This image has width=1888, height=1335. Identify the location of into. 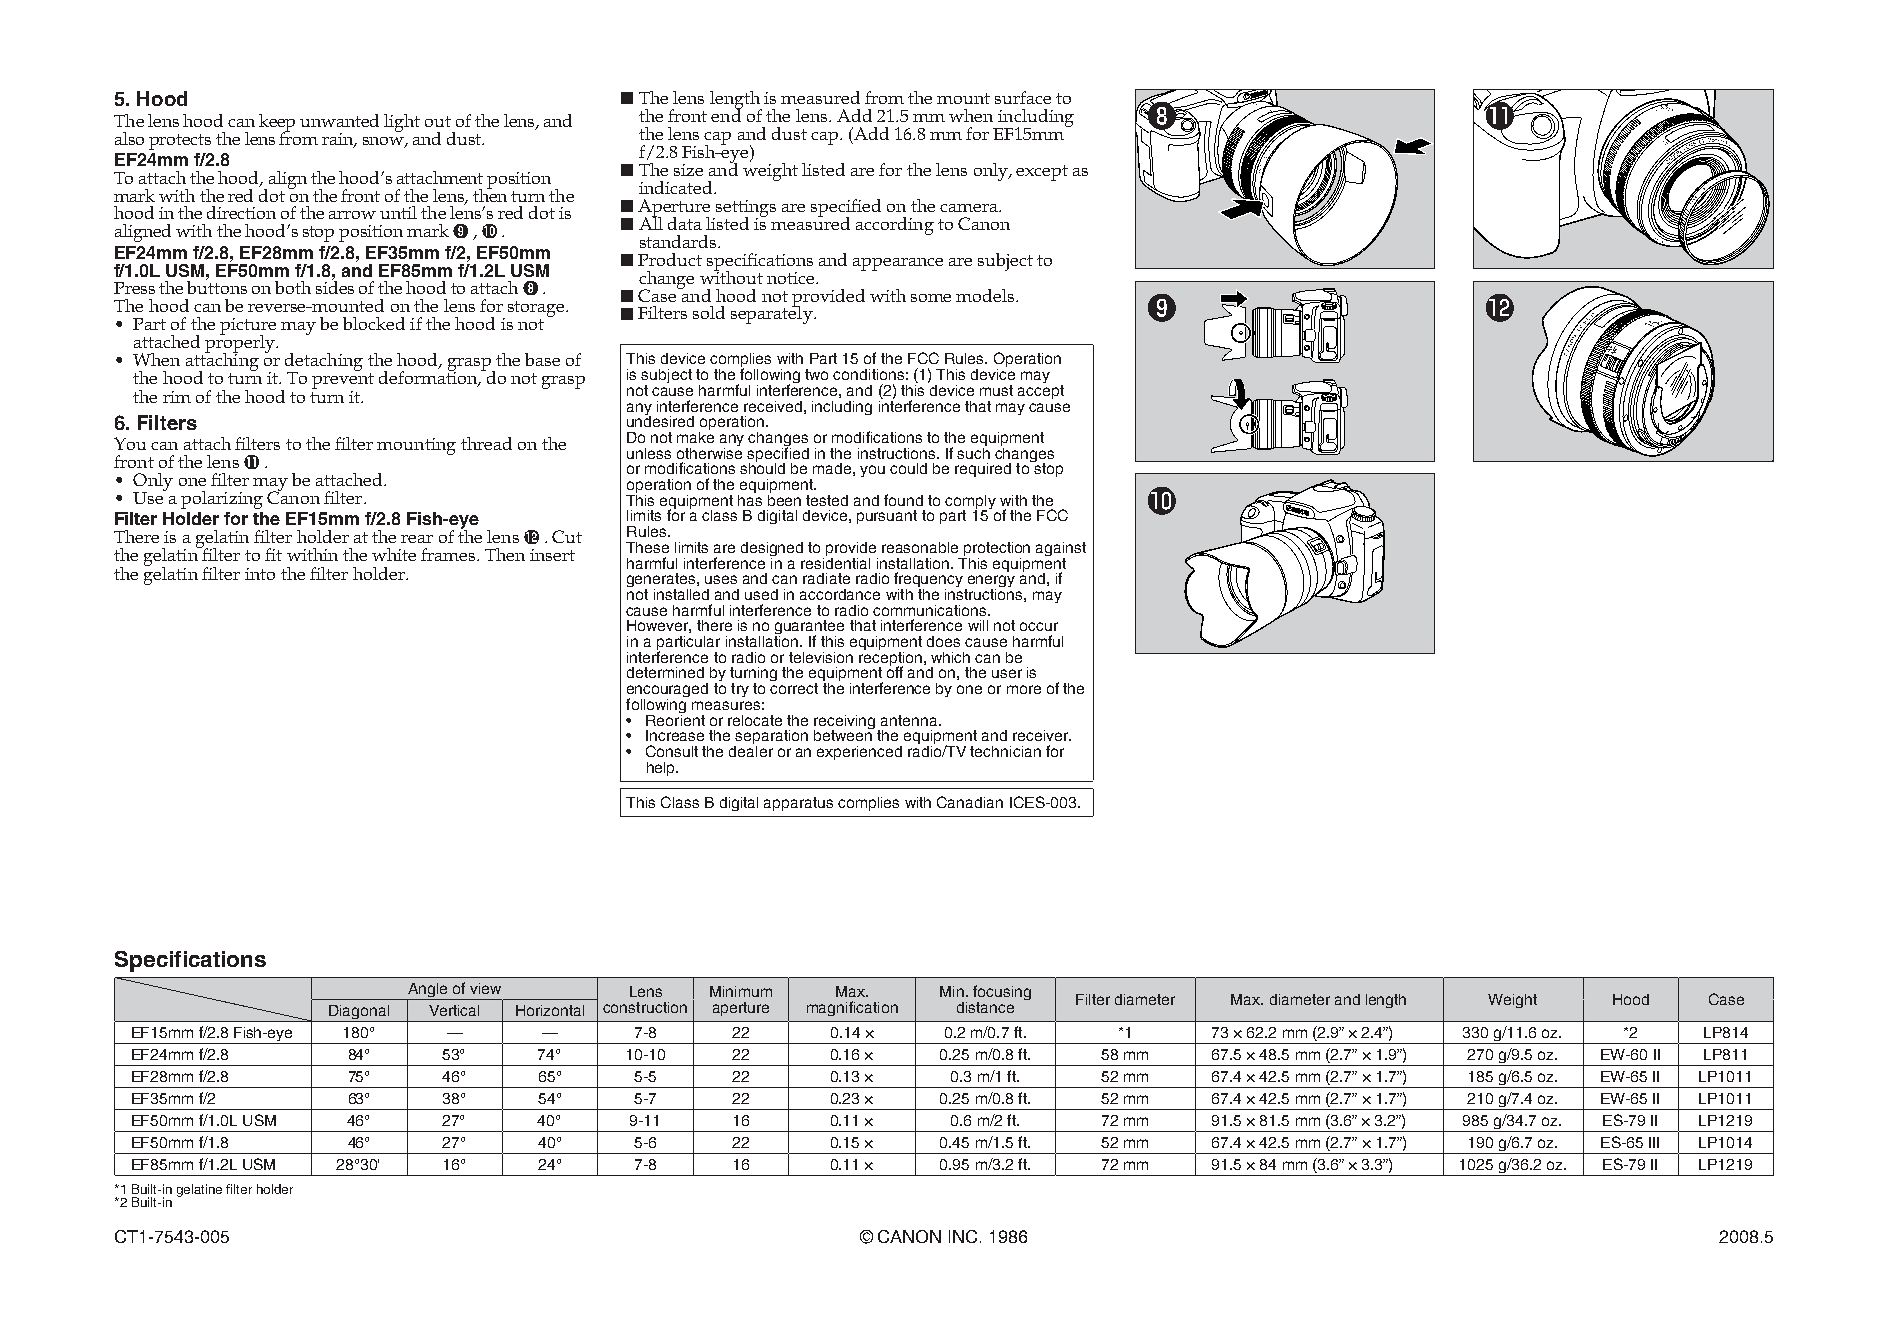
(260, 574).
